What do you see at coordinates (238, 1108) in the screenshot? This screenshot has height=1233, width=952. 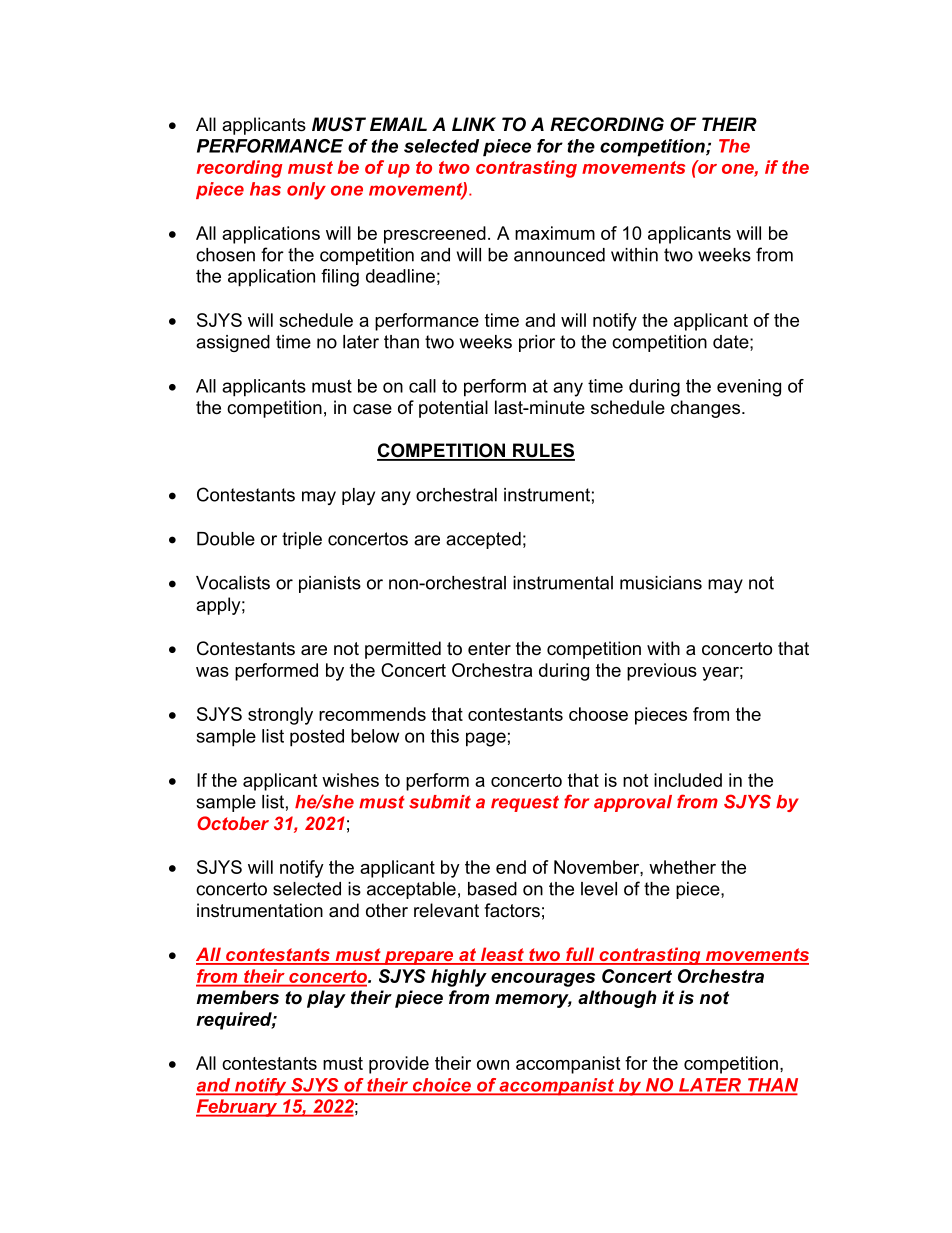 I see `February` at bounding box center [238, 1108].
